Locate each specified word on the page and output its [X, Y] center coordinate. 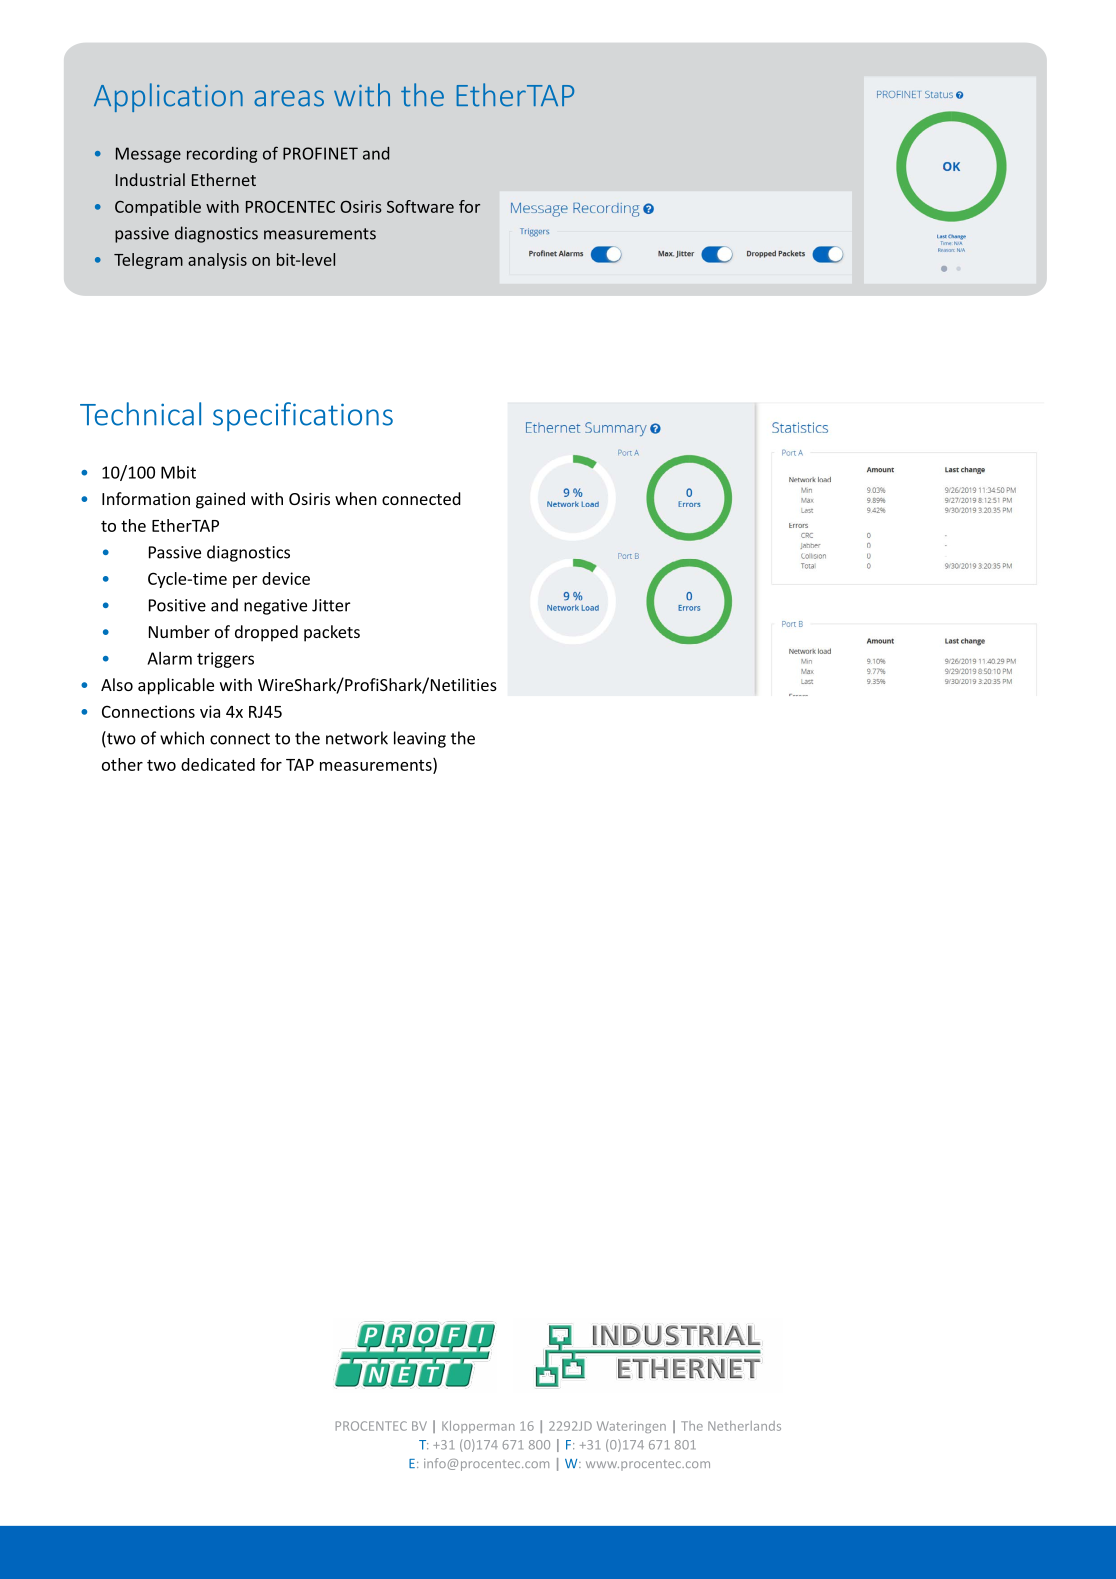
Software [420, 206]
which [182, 738]
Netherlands [744, 1426]
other [122, 764]
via [210, 711]
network [357, 738]
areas [289, 98]
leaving [420, 739]
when [356, 498]
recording [222, 155]
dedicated [218, 764]
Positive [177, 605]
